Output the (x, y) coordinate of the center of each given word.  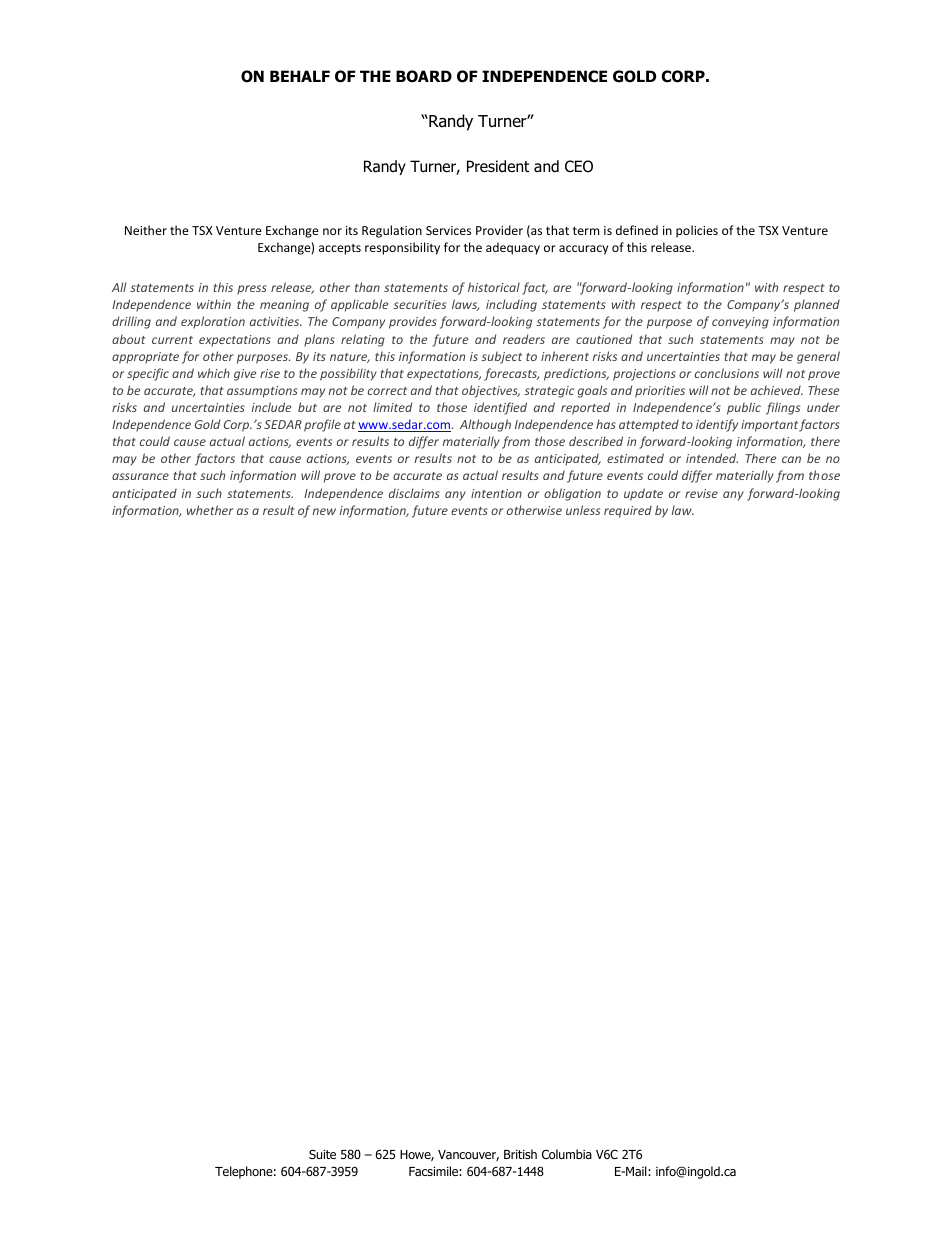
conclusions (727, 373)
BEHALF (300, 76)
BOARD (424, 76)
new (324, 511)
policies (697, 231)
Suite (322, 1154)
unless (583, 510)
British (520, 1154)
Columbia (567, 1154)
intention (496, 493)
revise (701, 493)
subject (501, 357)
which (214, 373)
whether (210, 510)
